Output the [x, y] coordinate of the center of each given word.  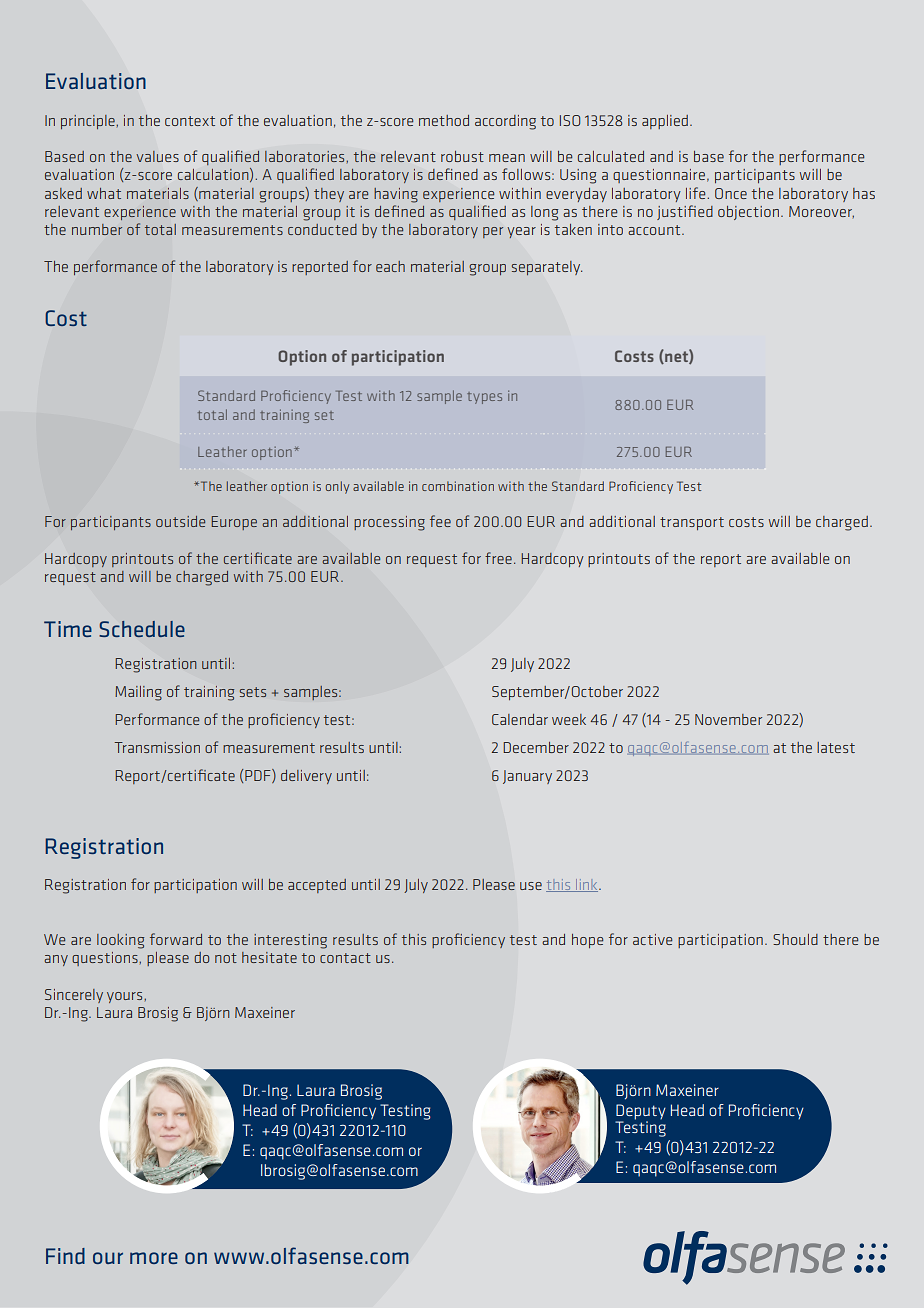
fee [440, 521]
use [531, 886]
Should [795, 939]
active [652, 939]
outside [180, 521]
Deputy [641, 1113]
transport [692, 523]
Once [731, 193]
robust [462, 156]
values [157, 156]
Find [65, 1256]
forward [176, 939]
